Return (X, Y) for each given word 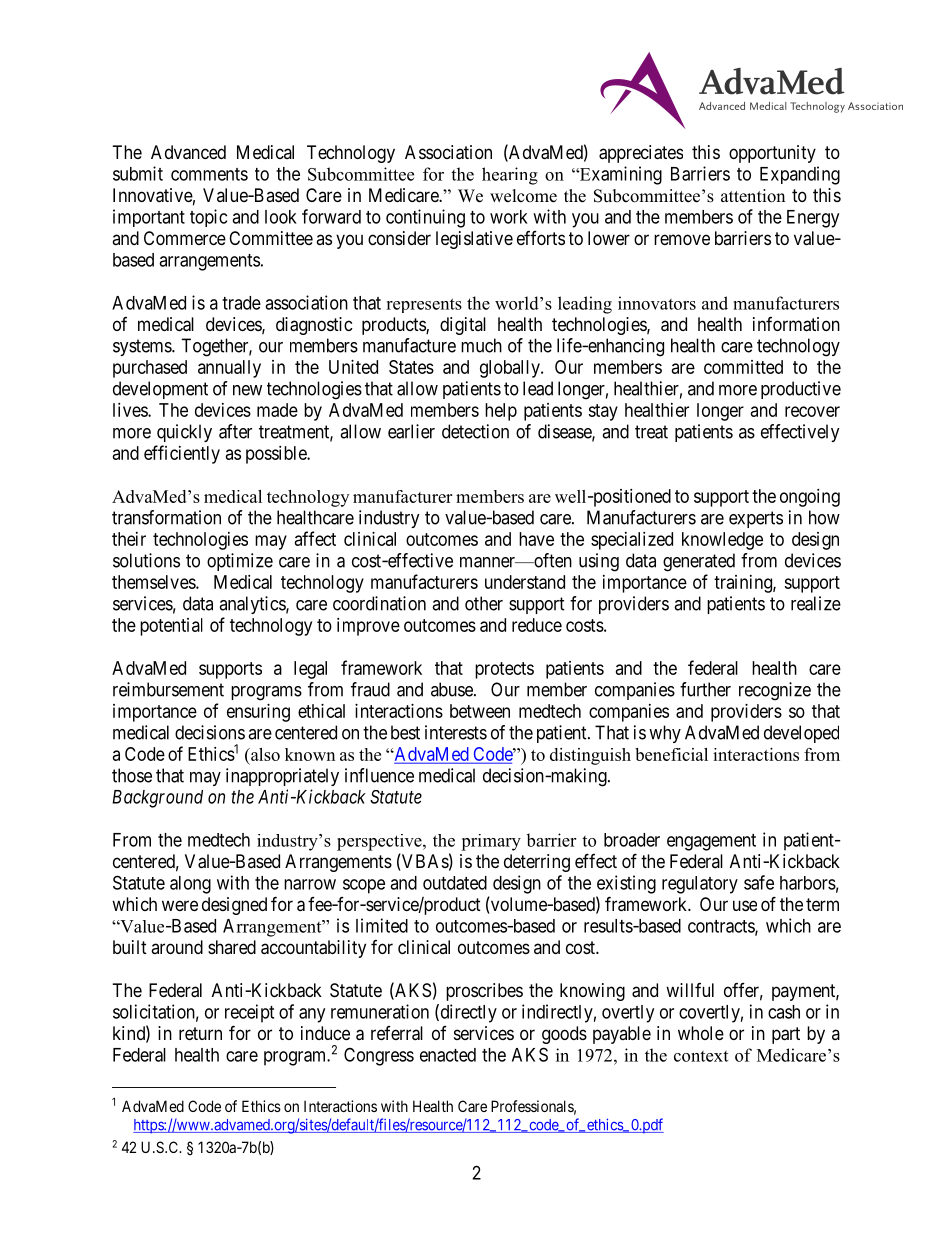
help (501, 412)
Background (157, 799)
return (200, 1033)
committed (743, 367)
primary (491, 842)
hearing (510, 176)
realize (816, 603)
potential (171, 627)
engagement (711, 842)
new (247, 390)
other (484, 603)
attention (753, 196)
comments (209, 174)
